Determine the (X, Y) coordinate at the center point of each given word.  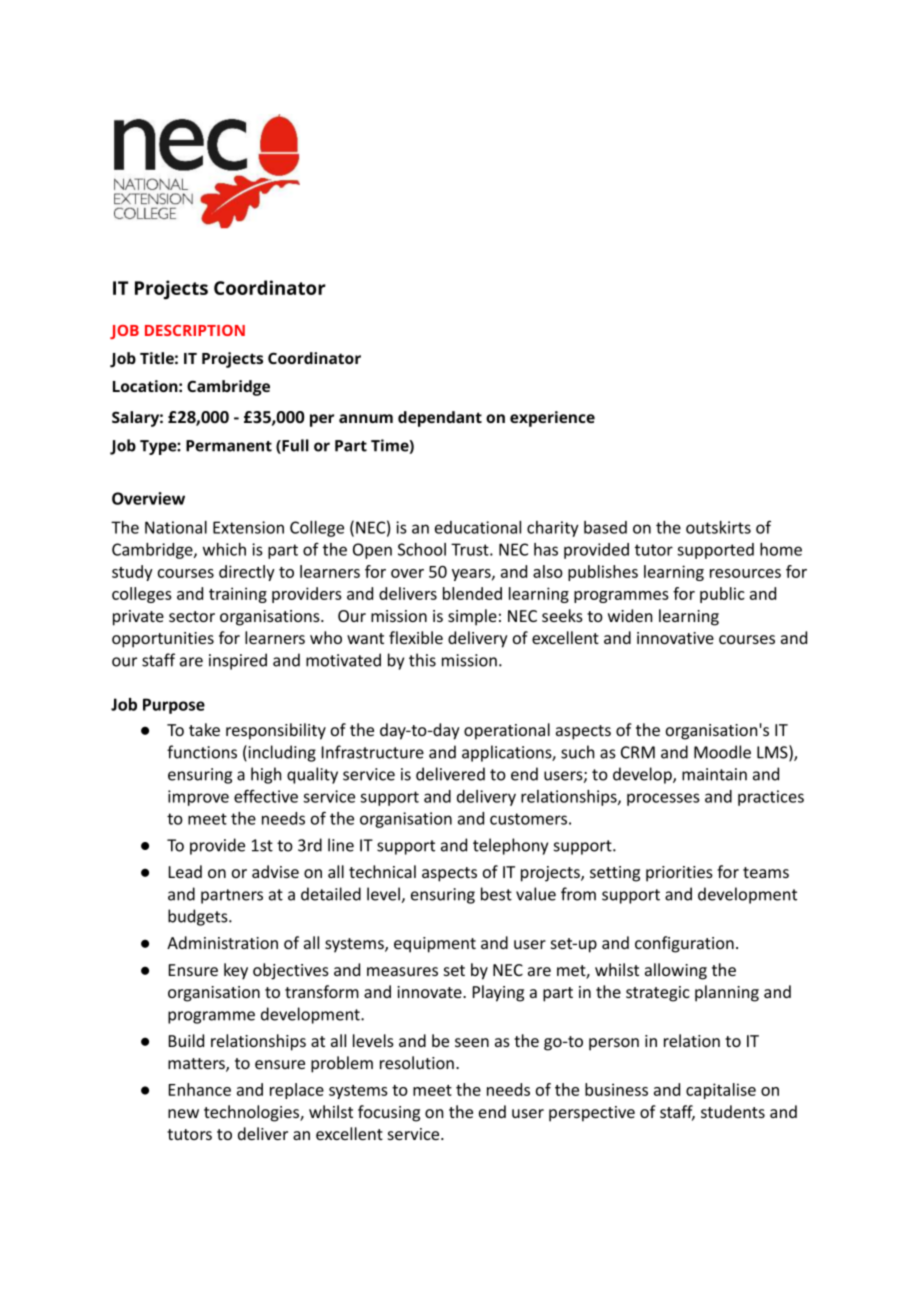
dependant (440, 419)
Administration (222, 942)
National (176, 527)
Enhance (200, 1089)
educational (478, 527)
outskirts (718, 527)
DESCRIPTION (195, 330)
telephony (510, 846)
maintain (714, 774)
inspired (238, 661)
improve (198, 798)
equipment (435, 945)
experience (552, 419)
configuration (684, 944)
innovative (675, 638)
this (422, 660)
